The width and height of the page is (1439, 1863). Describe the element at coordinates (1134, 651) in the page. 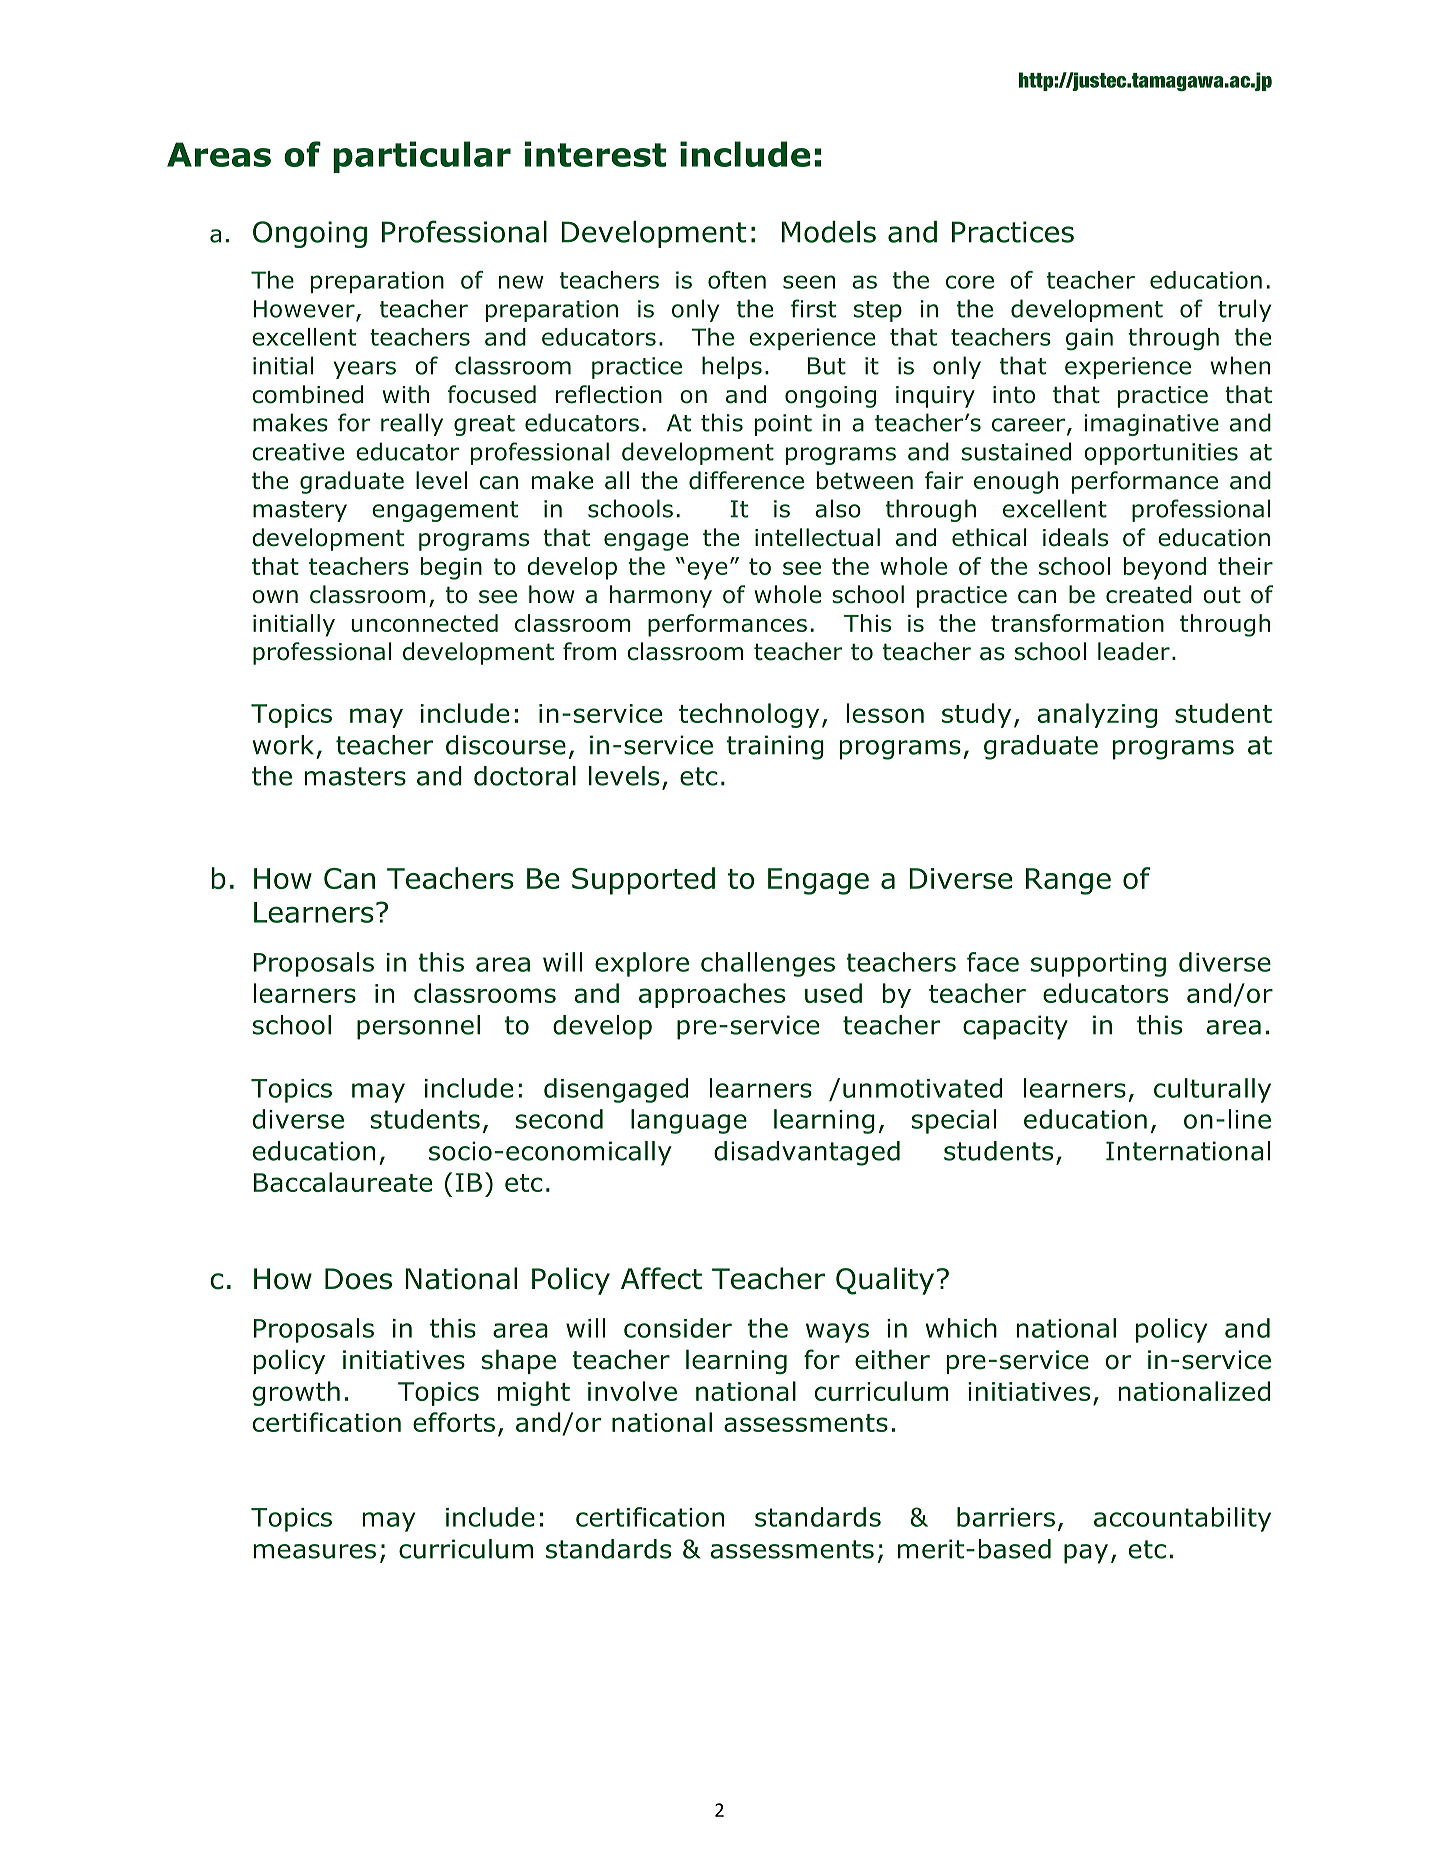

I see `leader` at that location.
